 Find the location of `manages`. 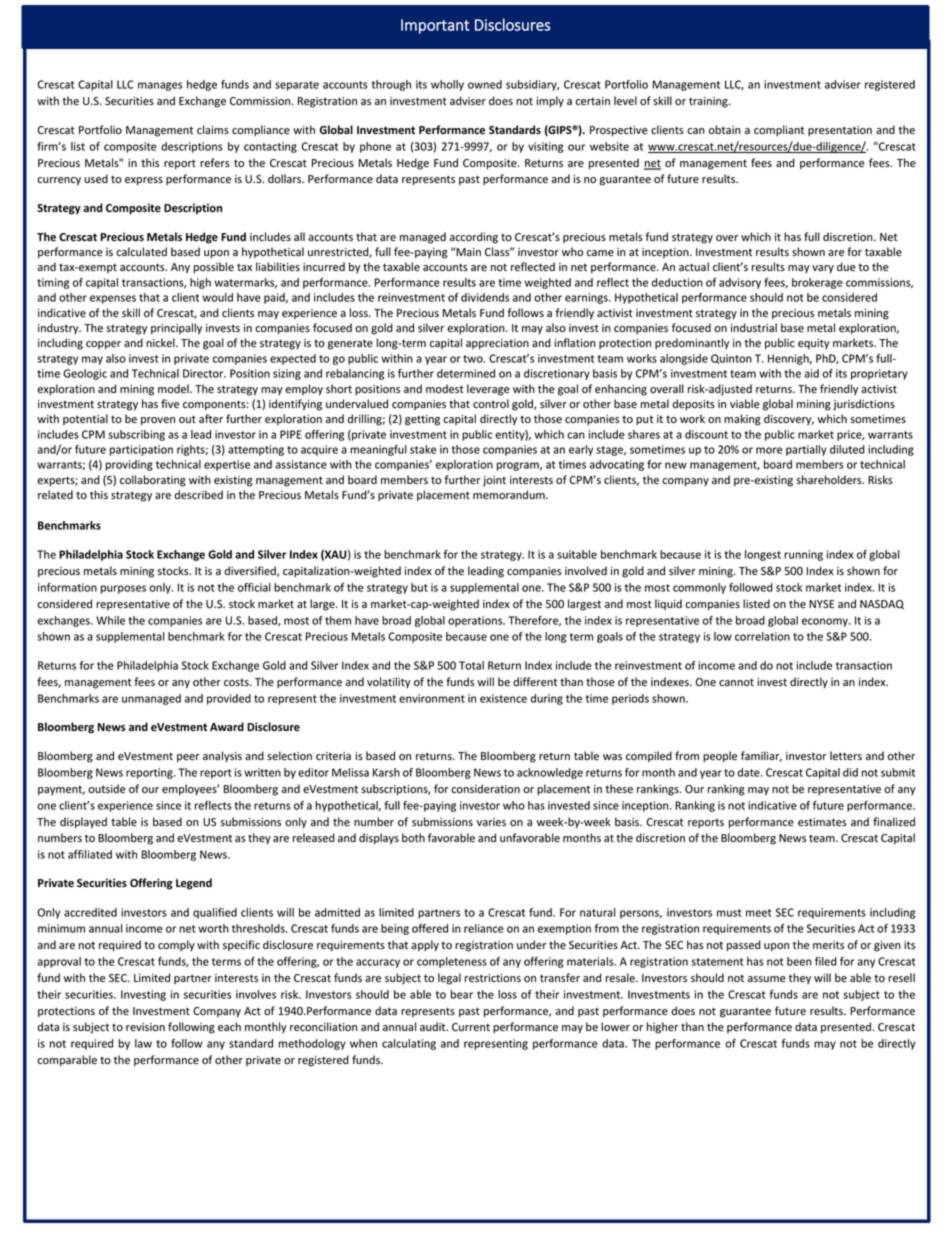

manages is located at coordinates (160, 86).
